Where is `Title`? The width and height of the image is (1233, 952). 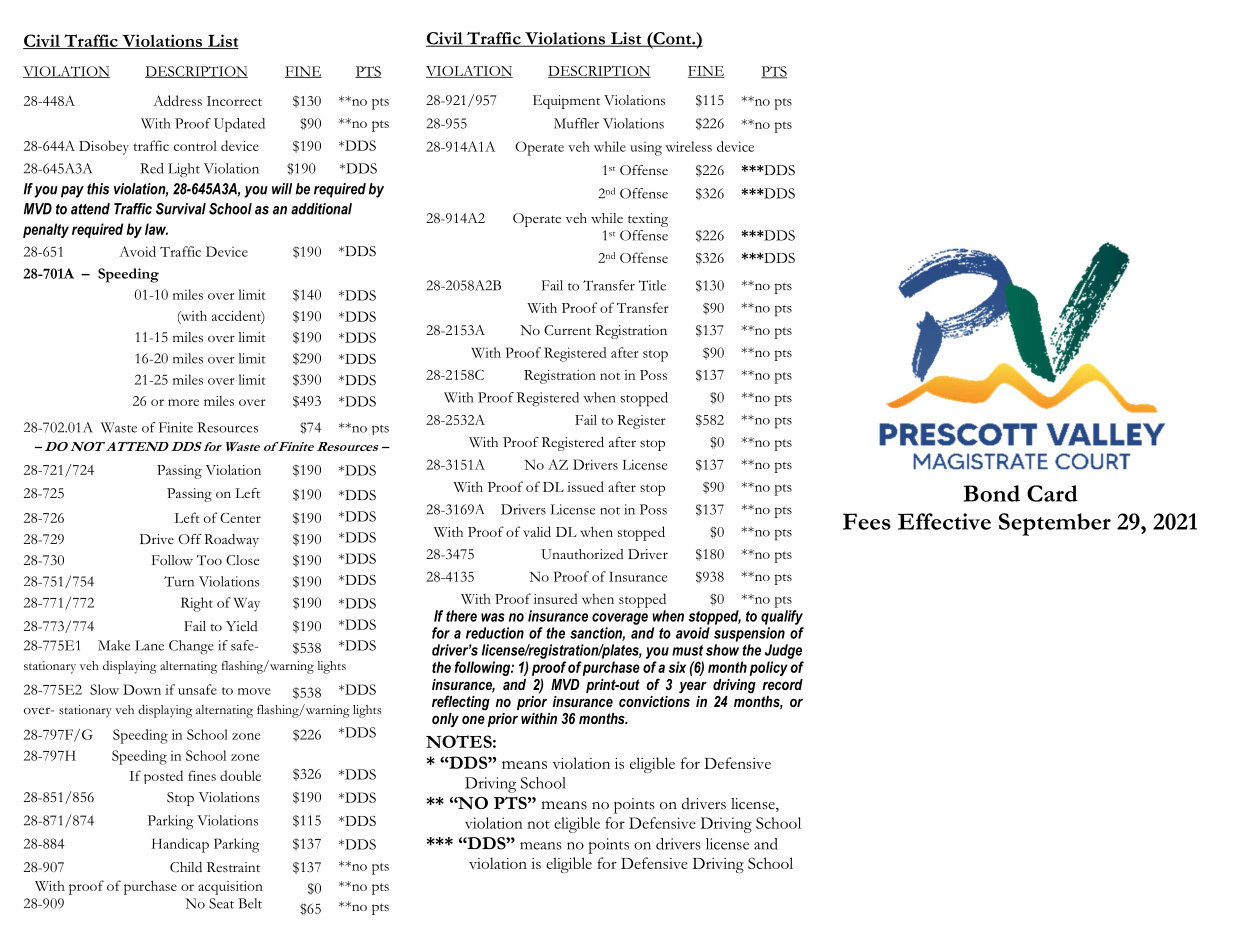
Title is located at coordinates (652, 285).
